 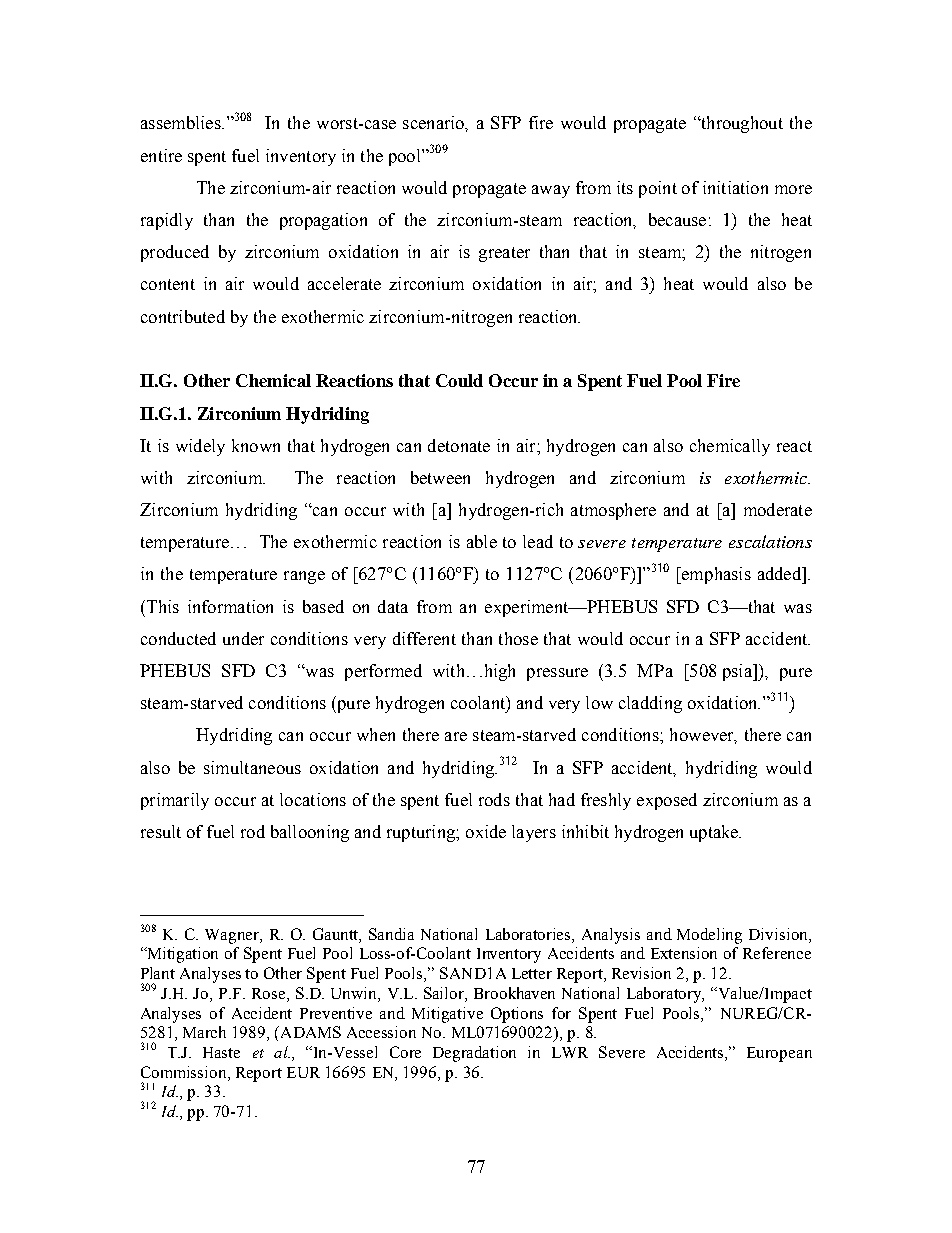 What do you see at coordinates (779, 1054) in the image?
I see `European` at bounding box center [779, 1054].
